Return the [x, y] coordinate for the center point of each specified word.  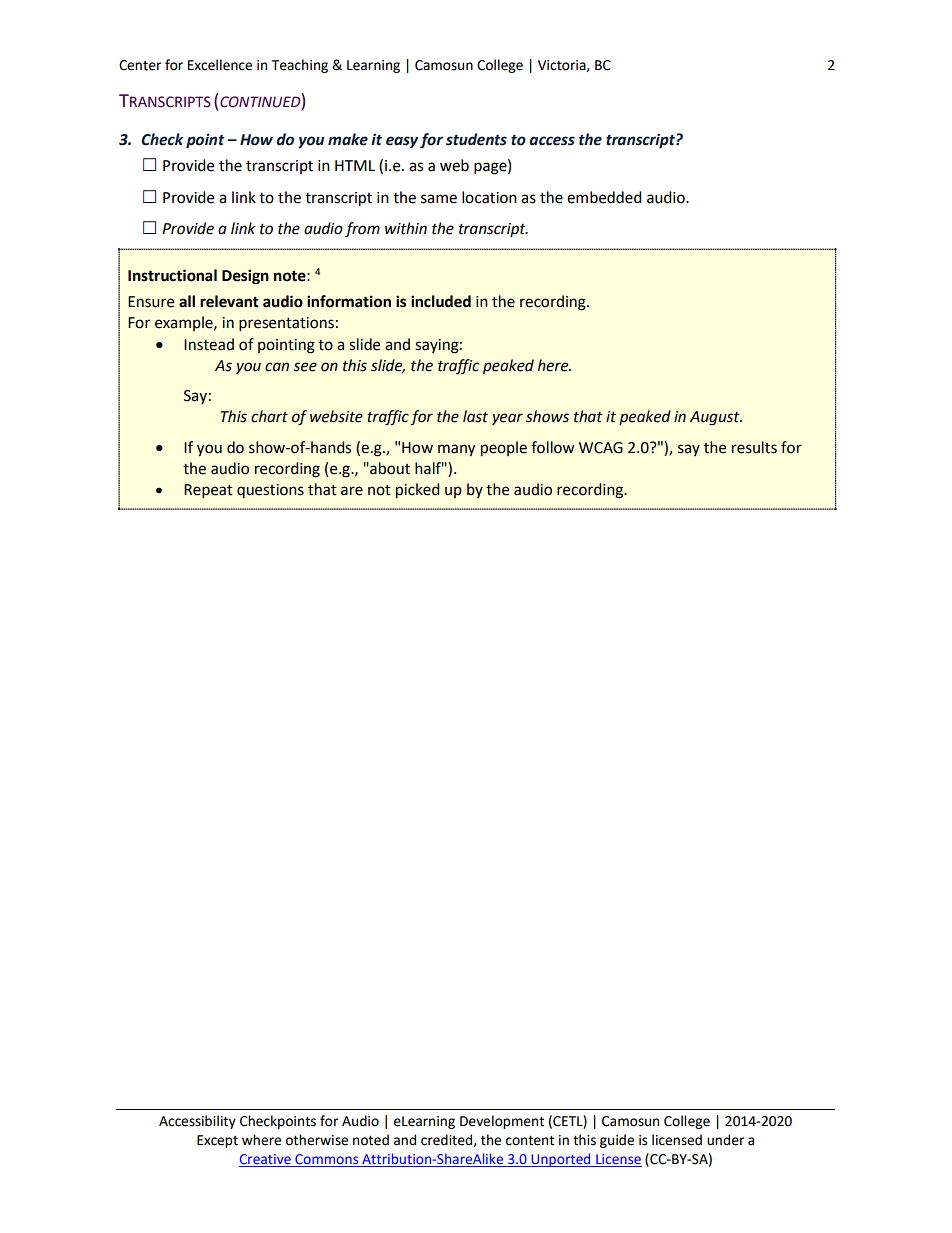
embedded [604, 197]
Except [217, 1141]
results [754, 447]
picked [418, 490]
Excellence [220, 65]
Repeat [208, 491]
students [476, 139]
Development [502, 1122]
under [725, 1140]
